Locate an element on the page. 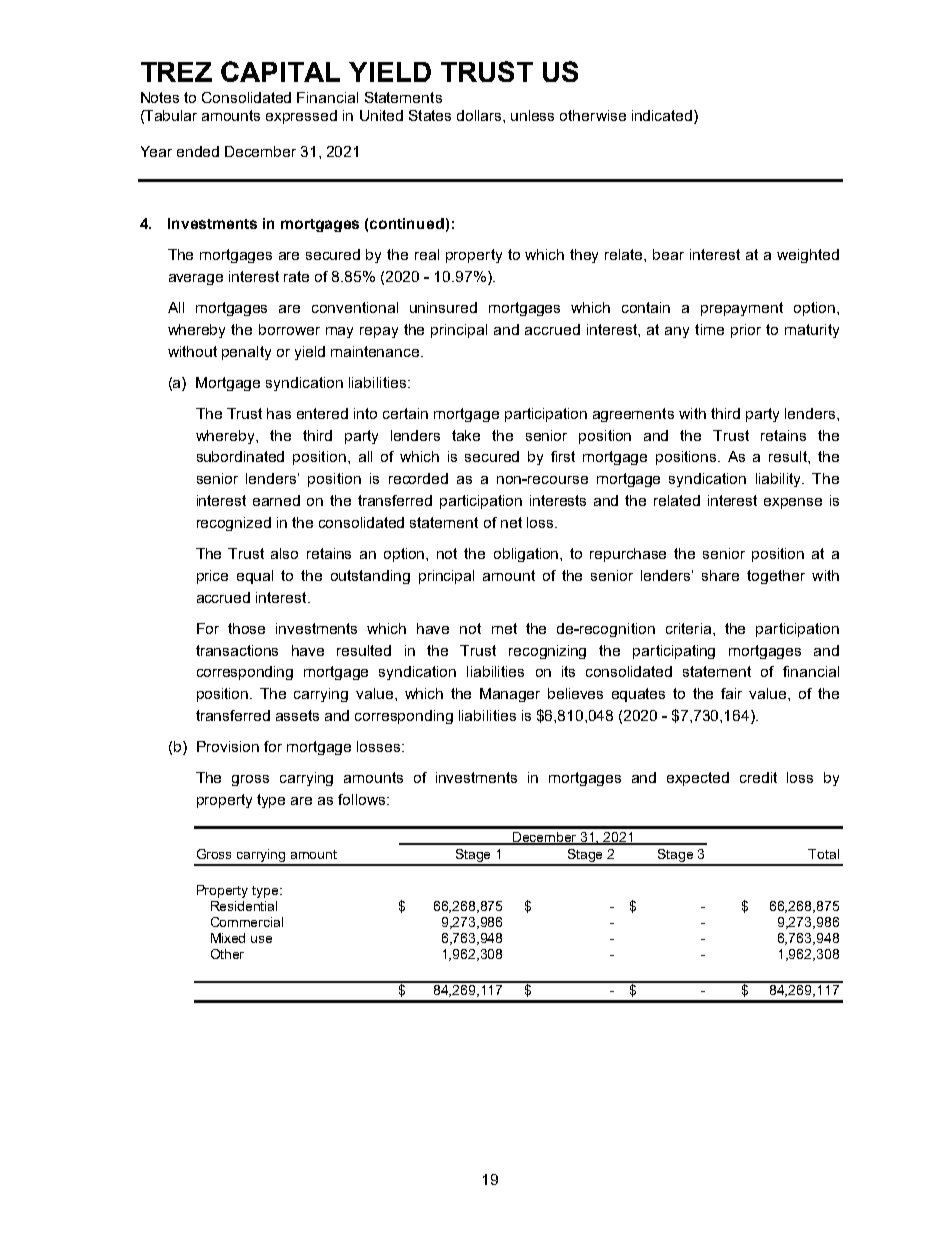  follows is located at coordinates (363, 799).
